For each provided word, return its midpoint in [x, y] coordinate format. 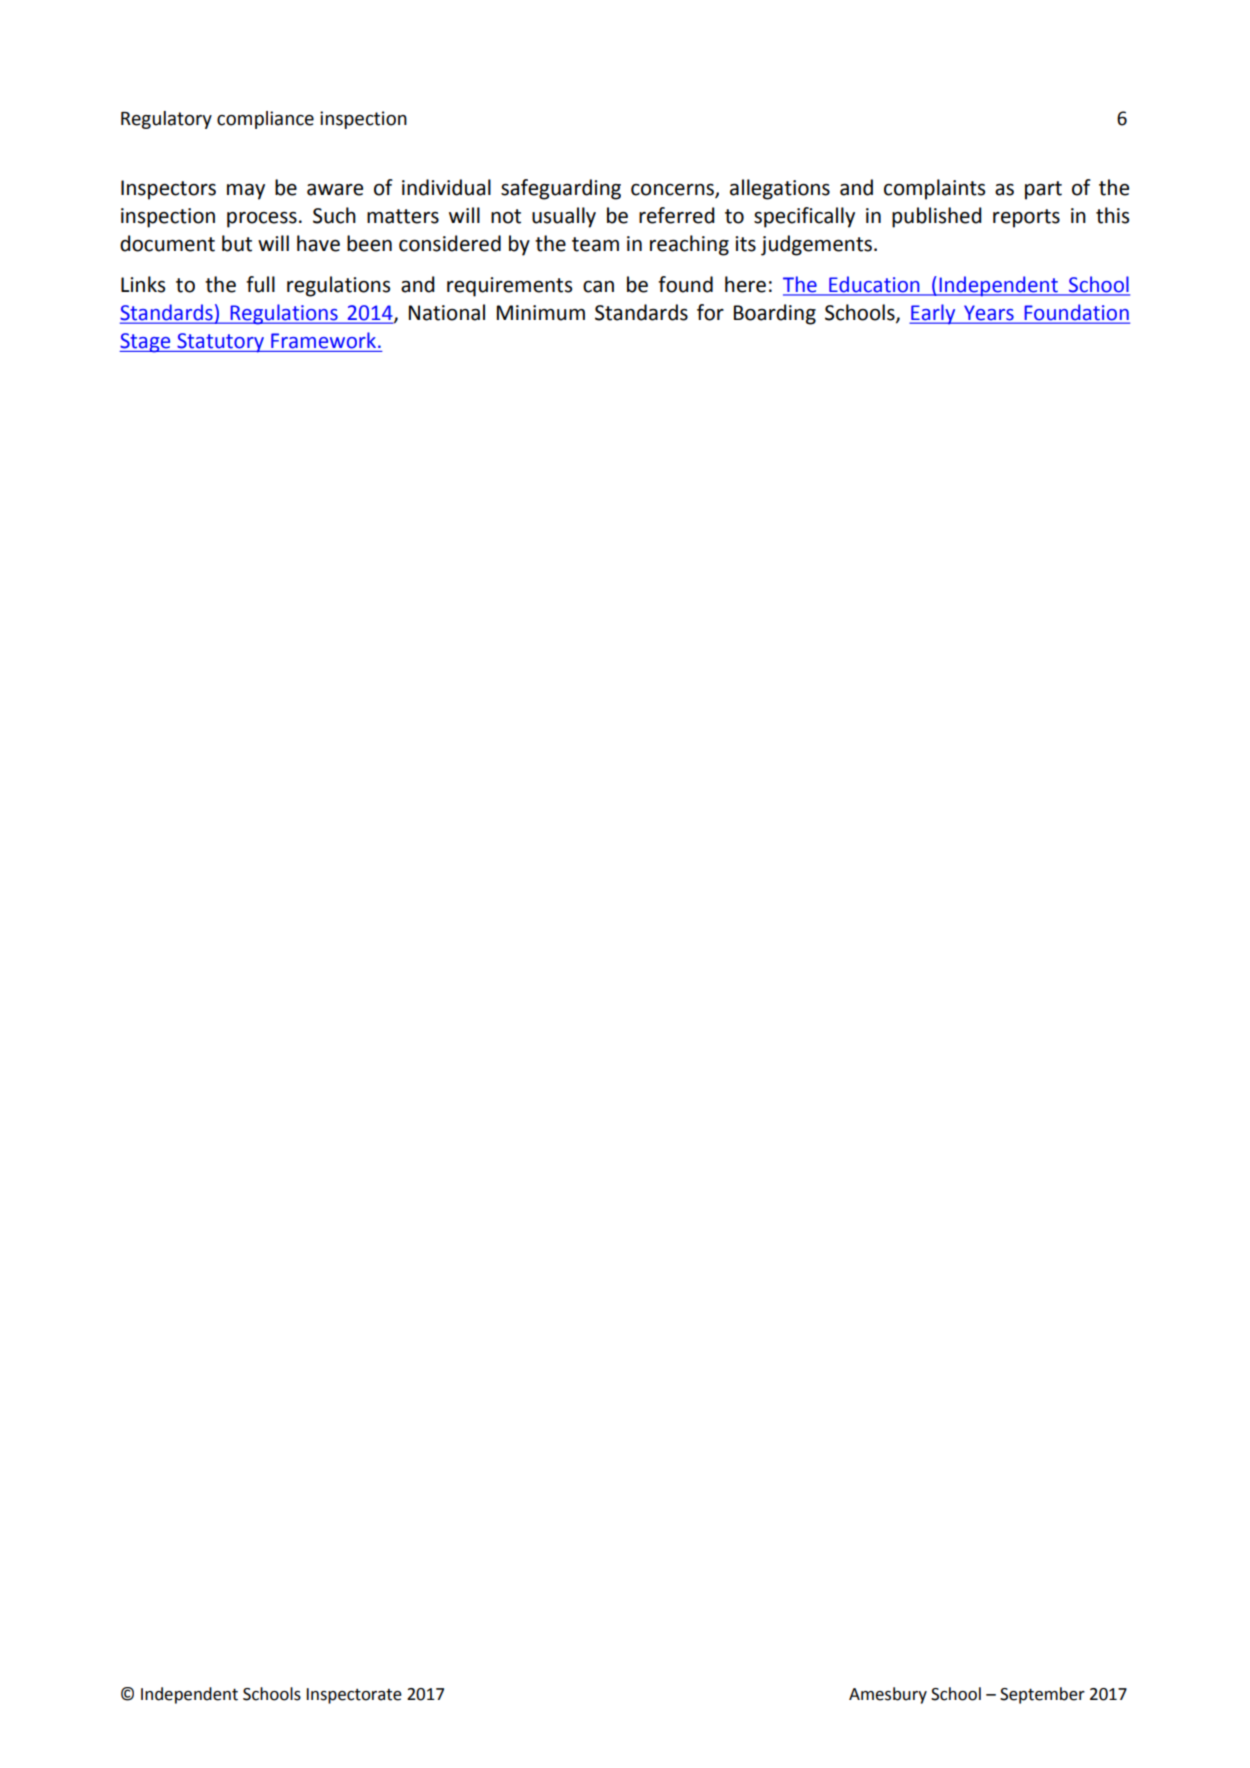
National [447, 312]
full [260, 284]
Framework [323, 340]
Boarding [775, 314]
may [246, 192]
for [710, 312]
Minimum [541, 313]
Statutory [220, 343]
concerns [673, 190]
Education [874, 284]
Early [933, 314]
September [1042, 1695]
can [598, 287]
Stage [146, 343]
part [1043, 190]
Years [989, 314]
